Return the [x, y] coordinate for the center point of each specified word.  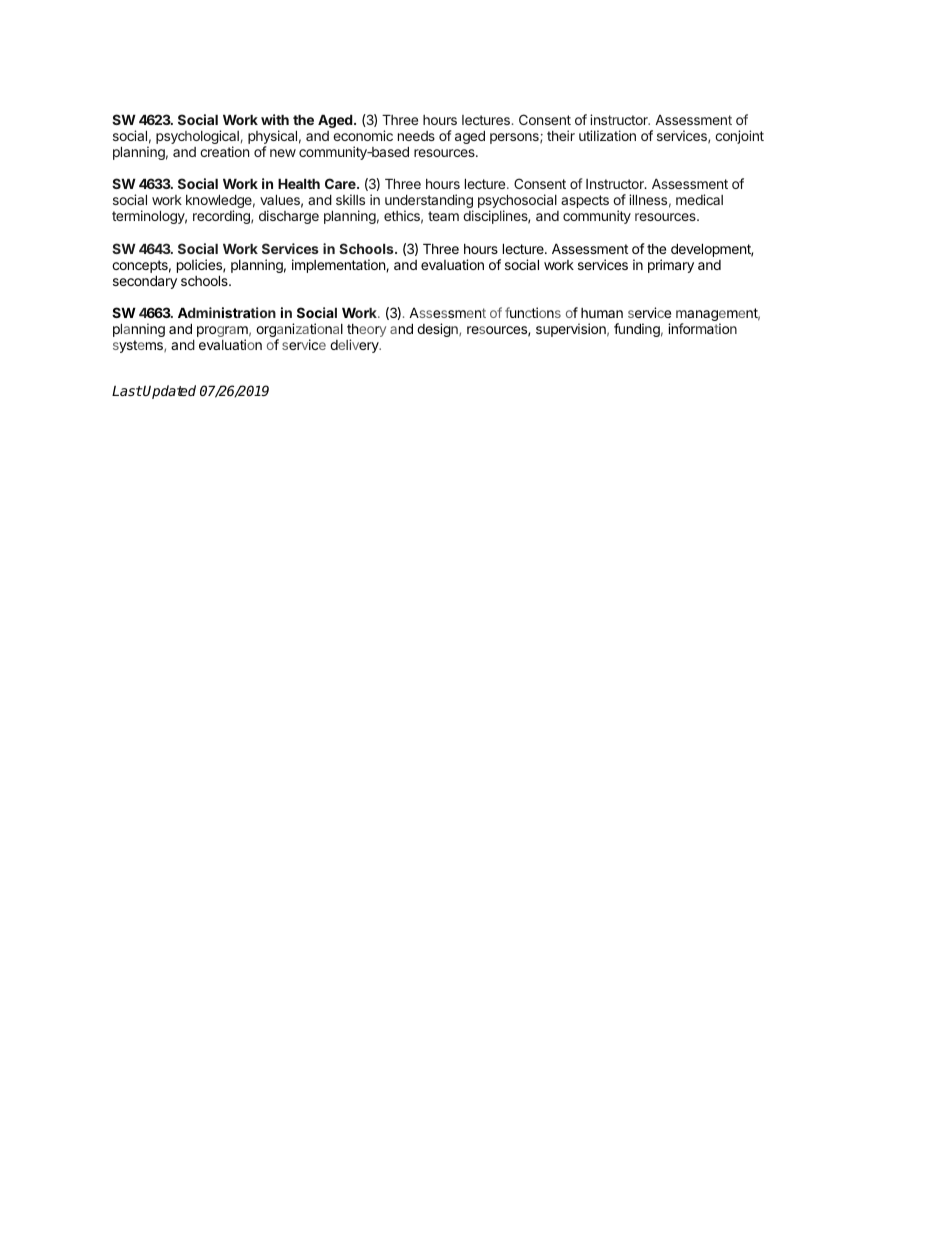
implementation [339, 266]
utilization [607, 135]
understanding [429, 202]
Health [299, 184]
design [438, 330]
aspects [585, 201]
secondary [145, 282]
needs [416, 136]
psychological [197, 138]
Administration [227, 312]
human [602, 313]
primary [671, 266]
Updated [169, 392]
